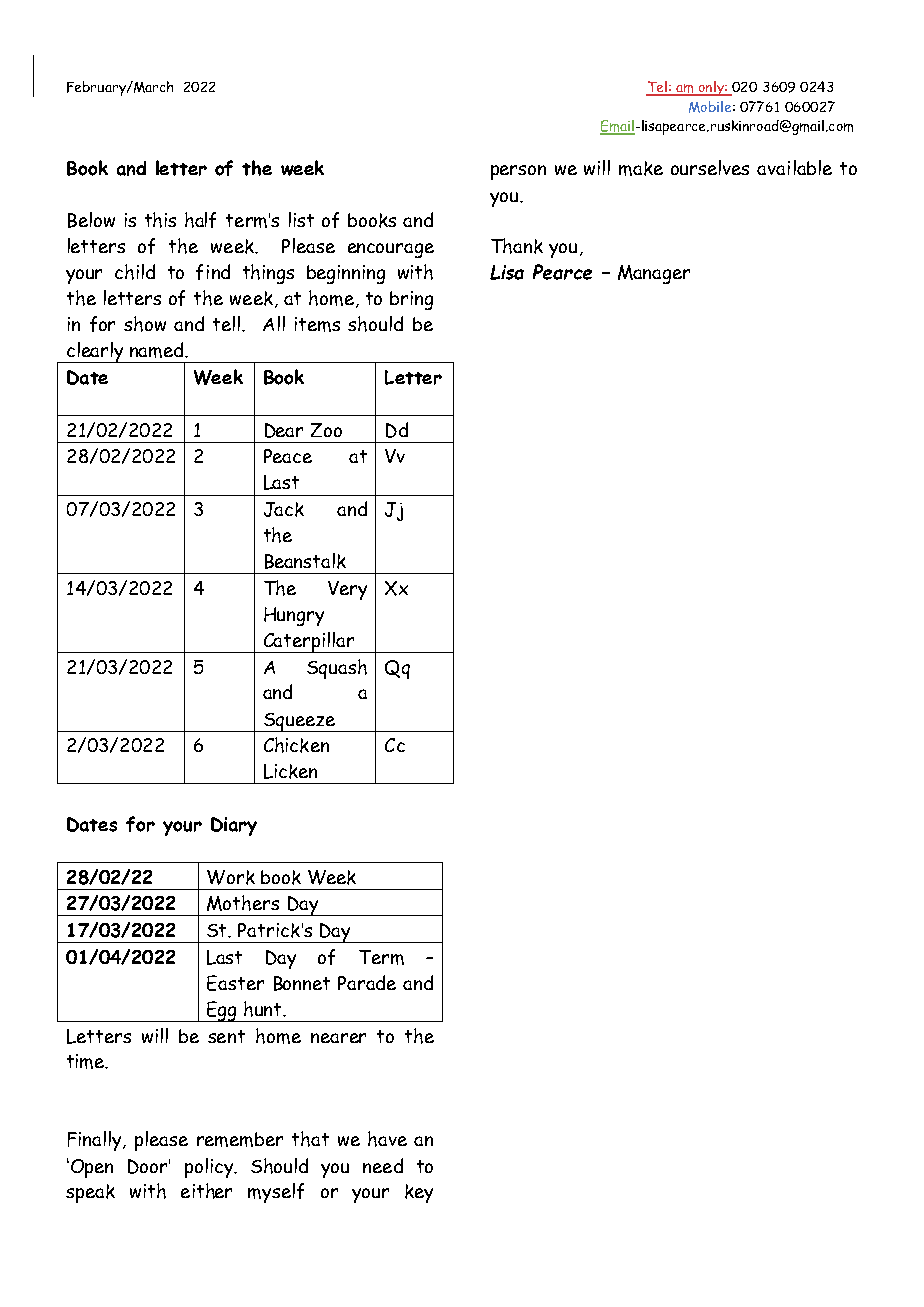  I want to click on Parade, so click(367, 982).
